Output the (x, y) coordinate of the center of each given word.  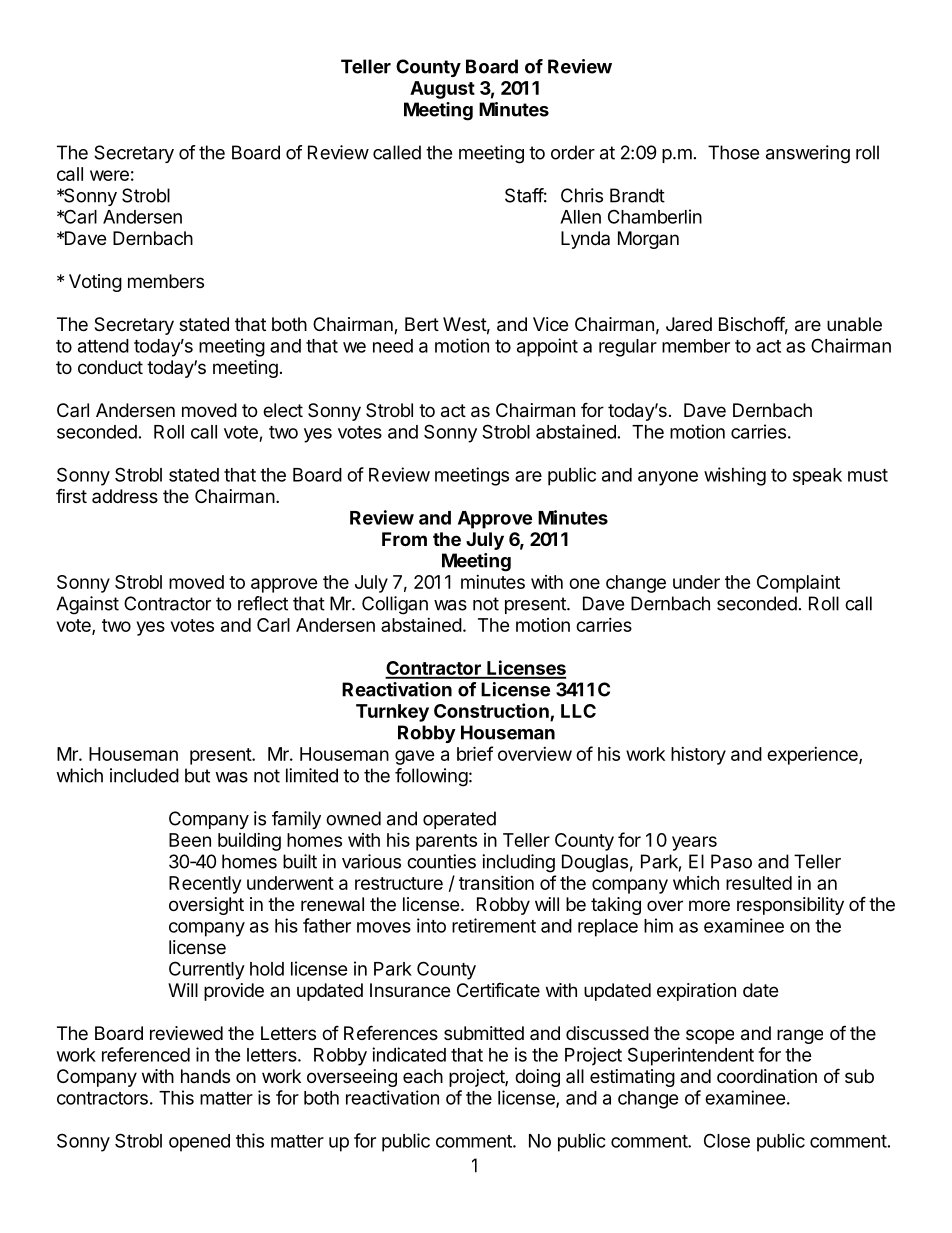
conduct (110, 367)
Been (190, 840)
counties (441, 861)
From (404, 539)
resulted (759, 883)
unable (854, 324)
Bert (422, 324)
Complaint (798, 584)
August (442, 90)
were (109, 175)
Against (87, 605)
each (423, 1076)
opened (199, 1143)
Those (733, 152)
